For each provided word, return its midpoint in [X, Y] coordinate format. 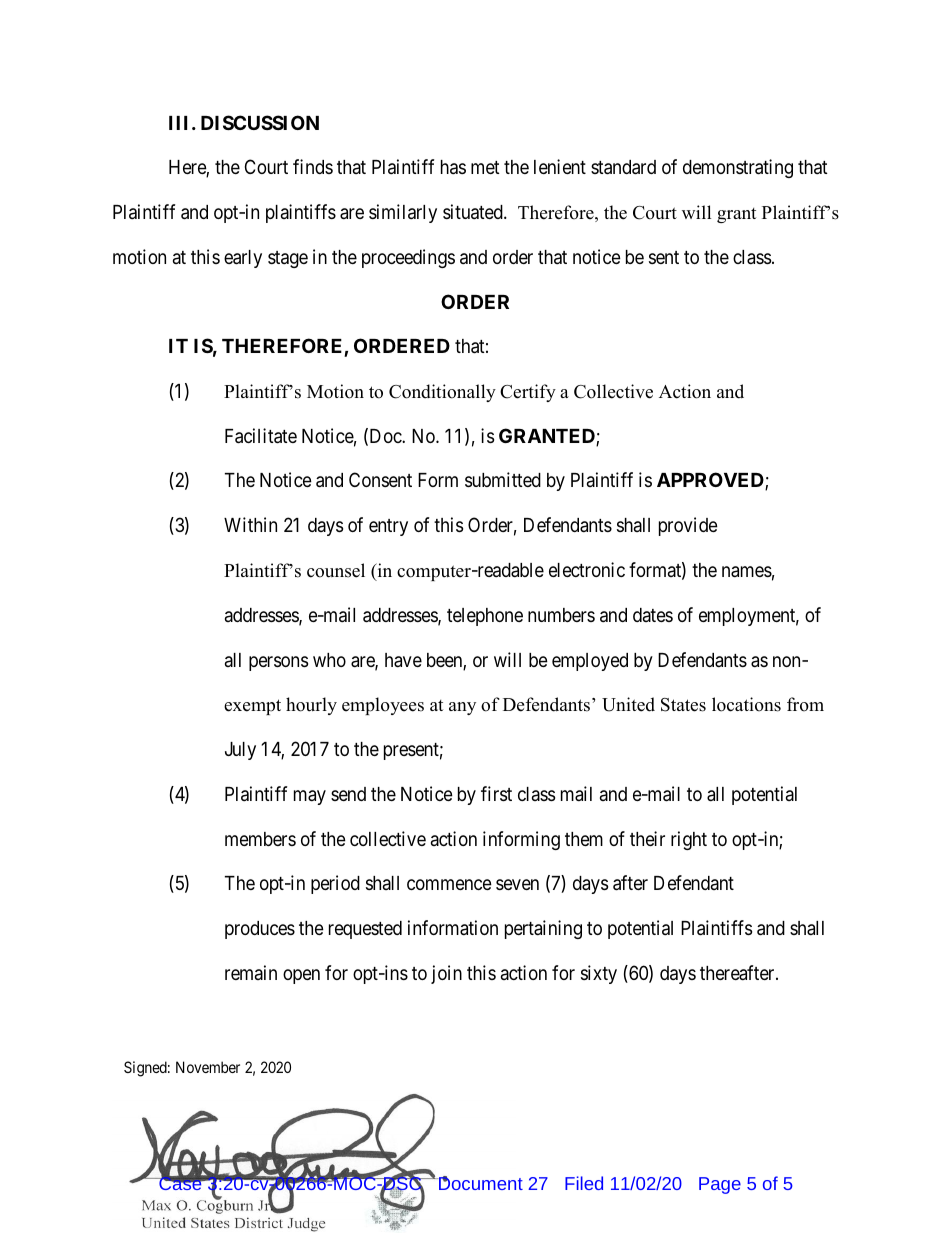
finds [313, 166]
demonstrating [738, 168]
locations [746, 704]
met [485, 167]
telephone [485, 617]
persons [278, 663]
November [208, 1067]
